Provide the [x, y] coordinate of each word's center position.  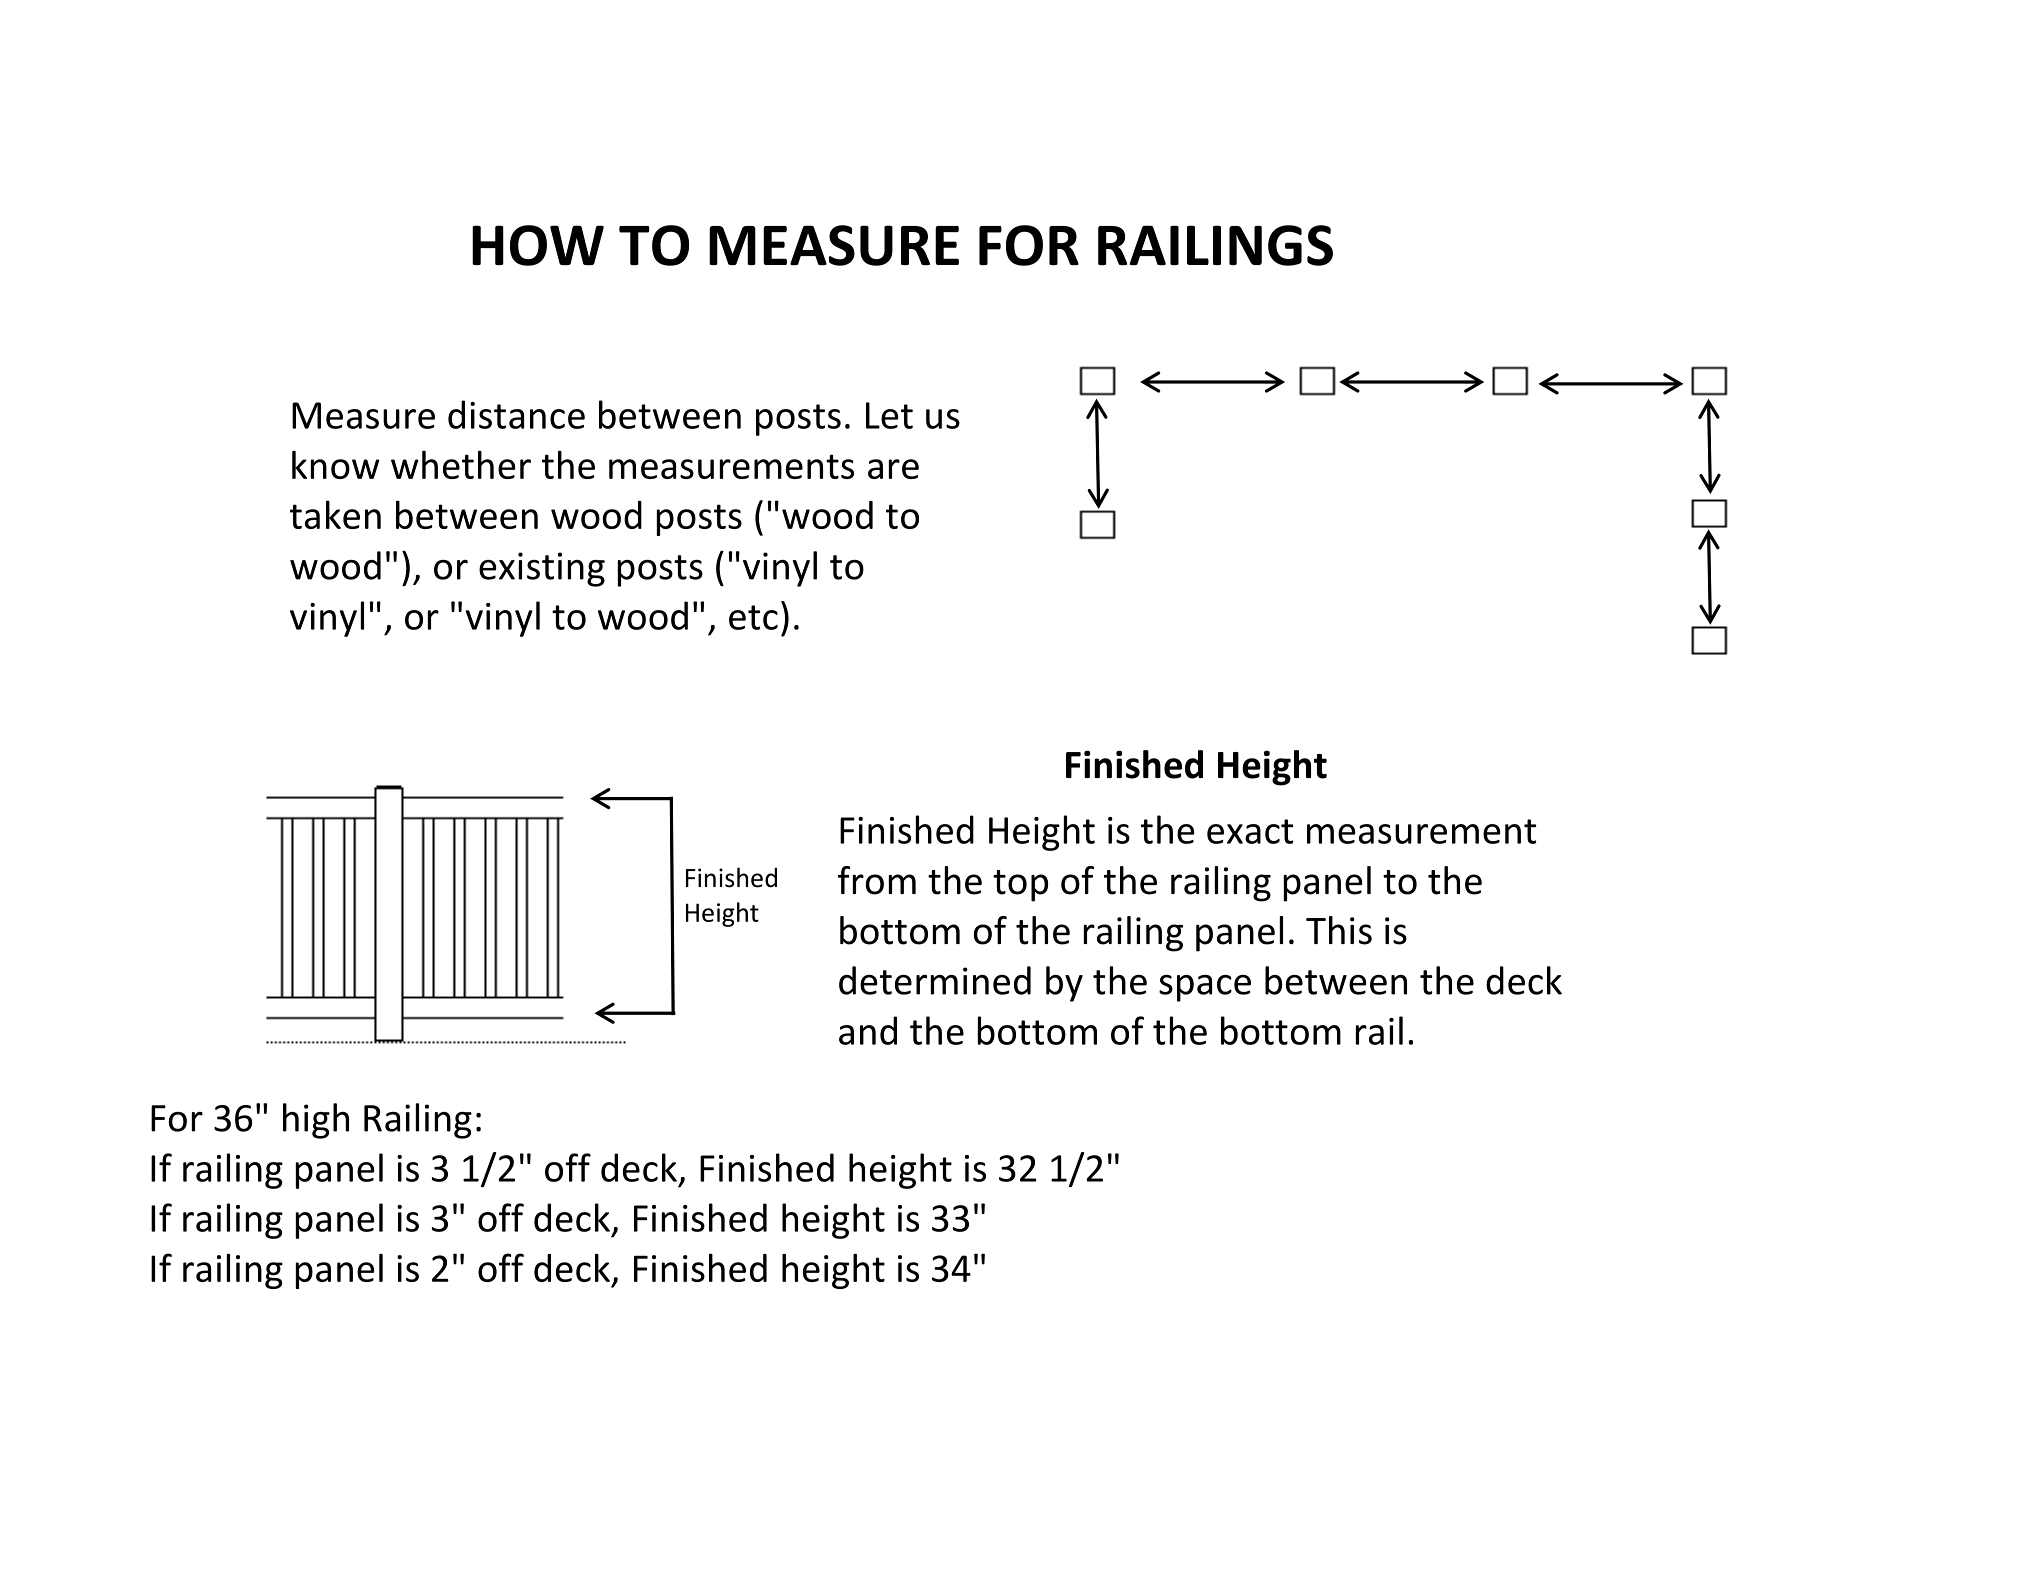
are [893, 469]
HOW [538, 245]
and [868, 1030]
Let [889, 415]
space [1205, 988]
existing [542, 569]
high [316, 1121]
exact [1250, 831]
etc [753, 617]
